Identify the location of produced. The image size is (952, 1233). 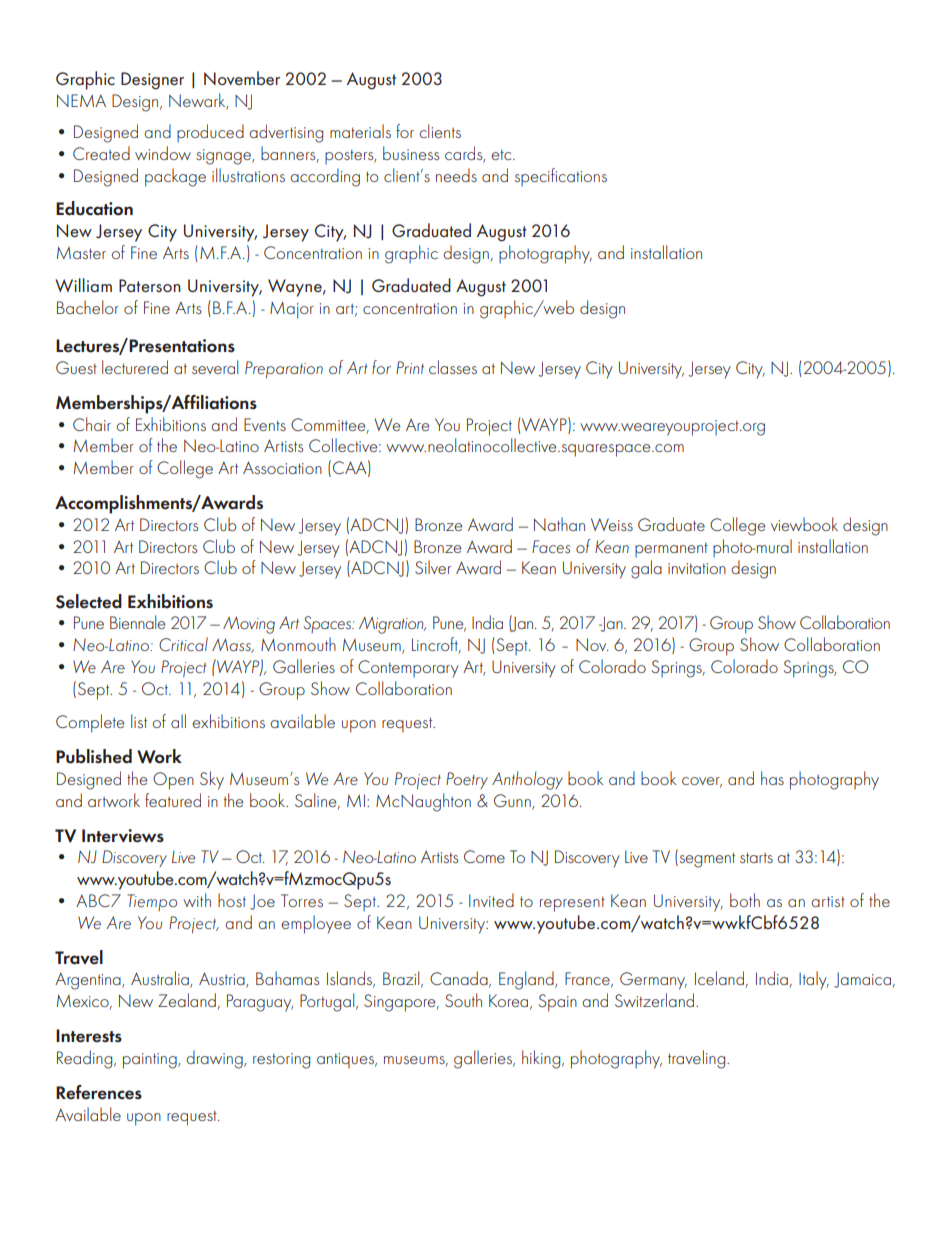
(210, 133).
